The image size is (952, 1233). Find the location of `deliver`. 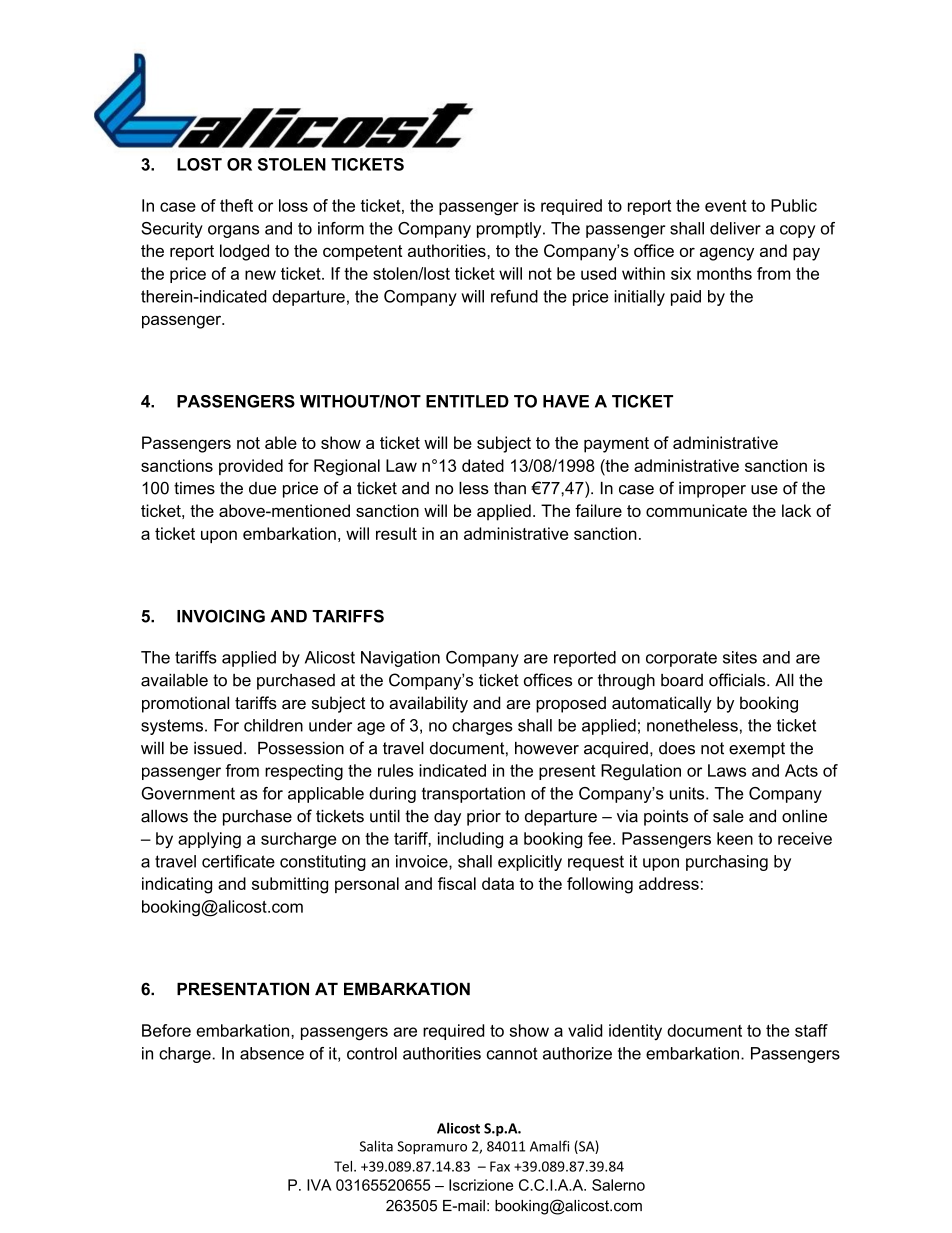

deliver is located at coordinates (735, 228).
